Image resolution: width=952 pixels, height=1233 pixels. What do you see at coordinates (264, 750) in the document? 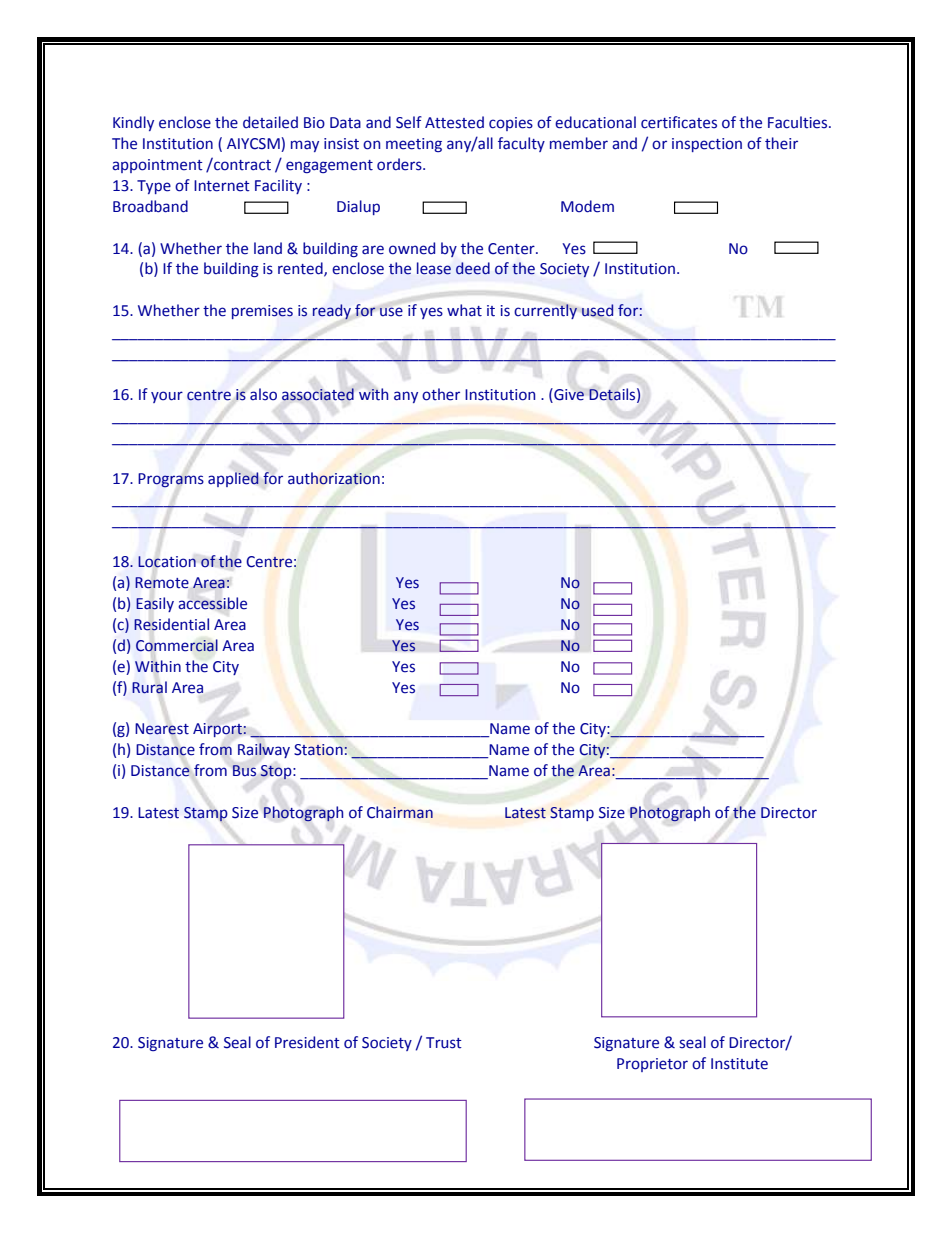
I see `Railway` at bounding box center [264, 750].
